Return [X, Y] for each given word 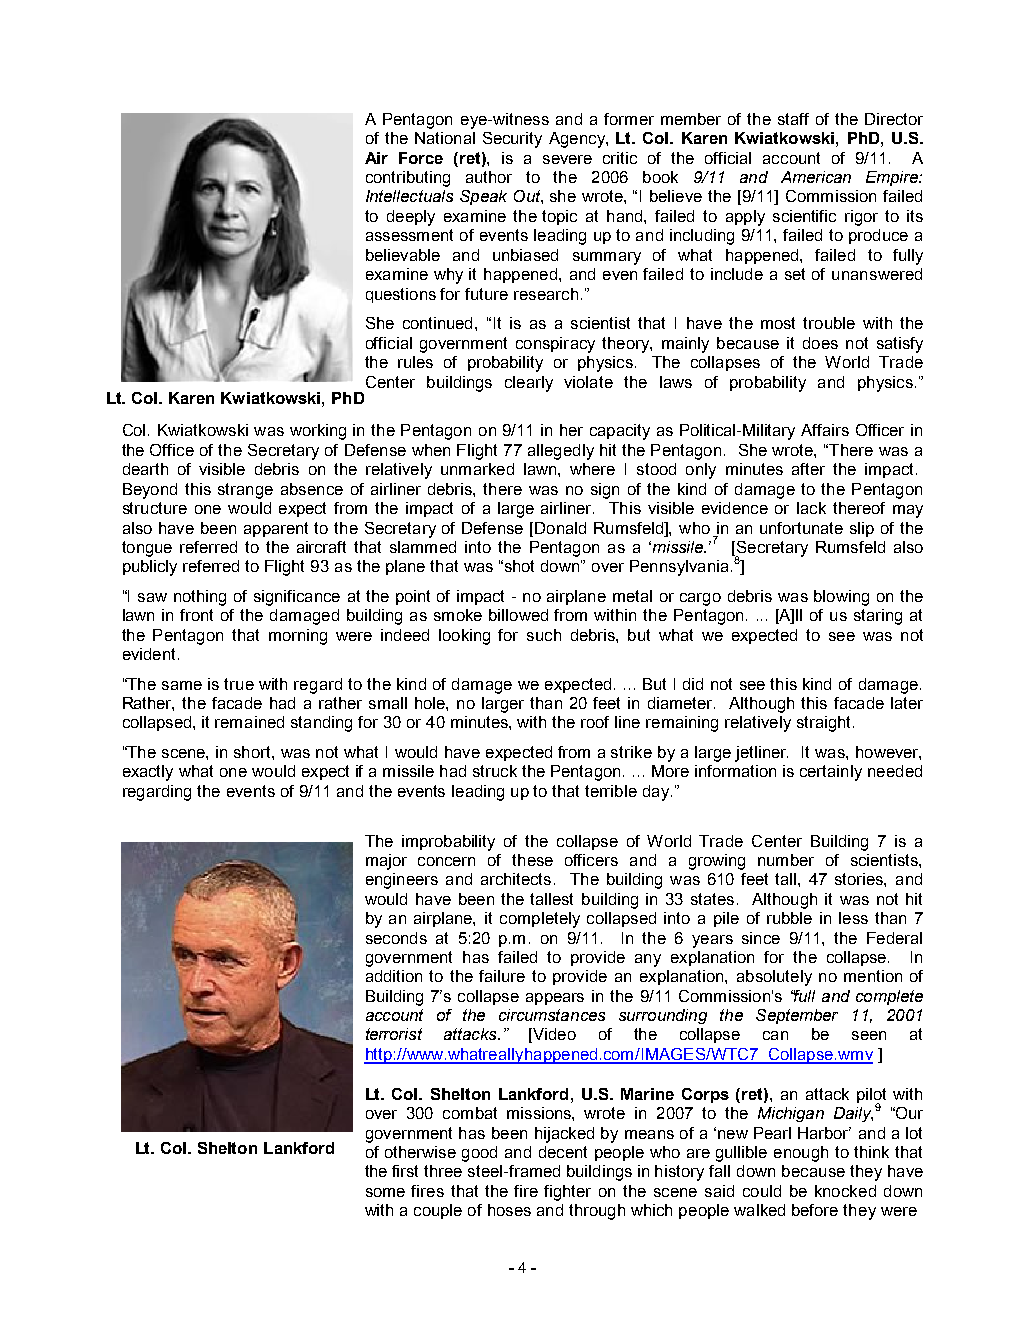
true [239, 684]
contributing [408, 179]
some [385, 1192]
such [544, 635]
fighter [567, 1193]
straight [825, 724]
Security [512, 140]
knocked [845, 1191]
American [816, 177]
